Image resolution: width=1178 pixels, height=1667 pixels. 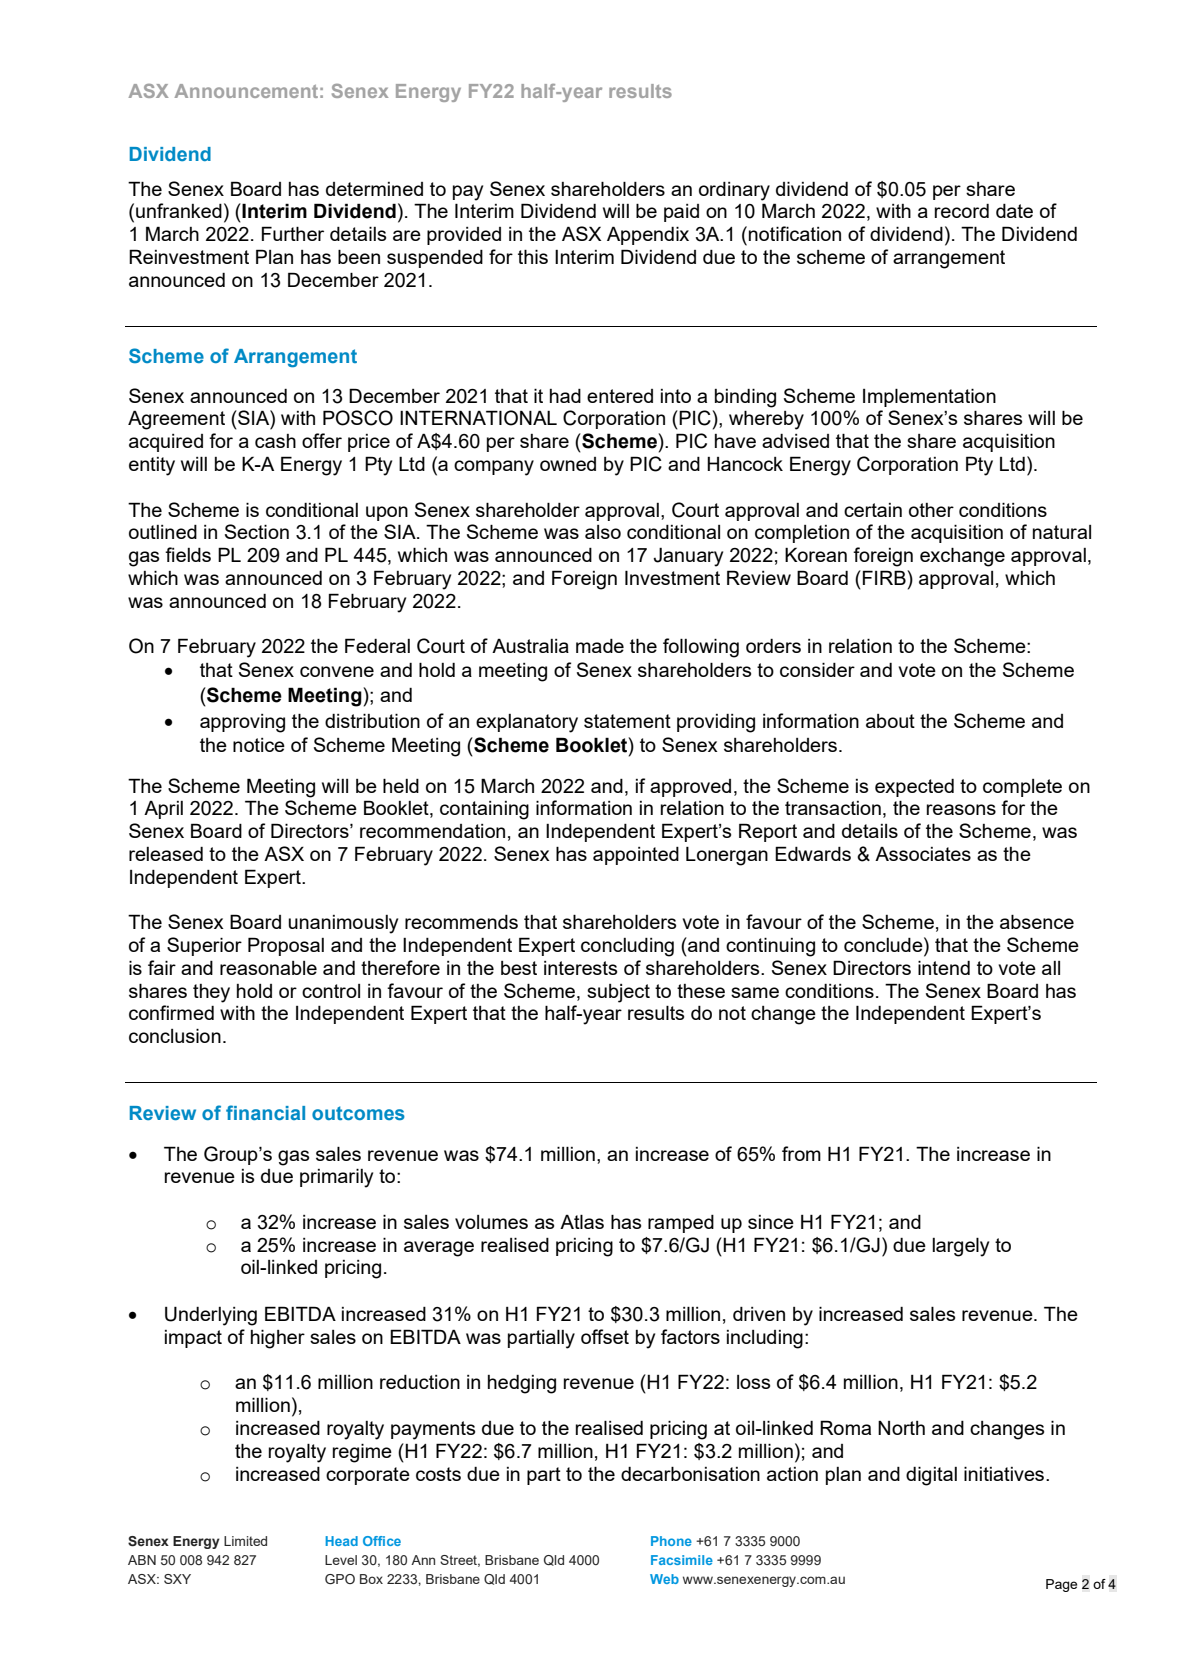 I want to click on Further, so click(x=293, y=233).
